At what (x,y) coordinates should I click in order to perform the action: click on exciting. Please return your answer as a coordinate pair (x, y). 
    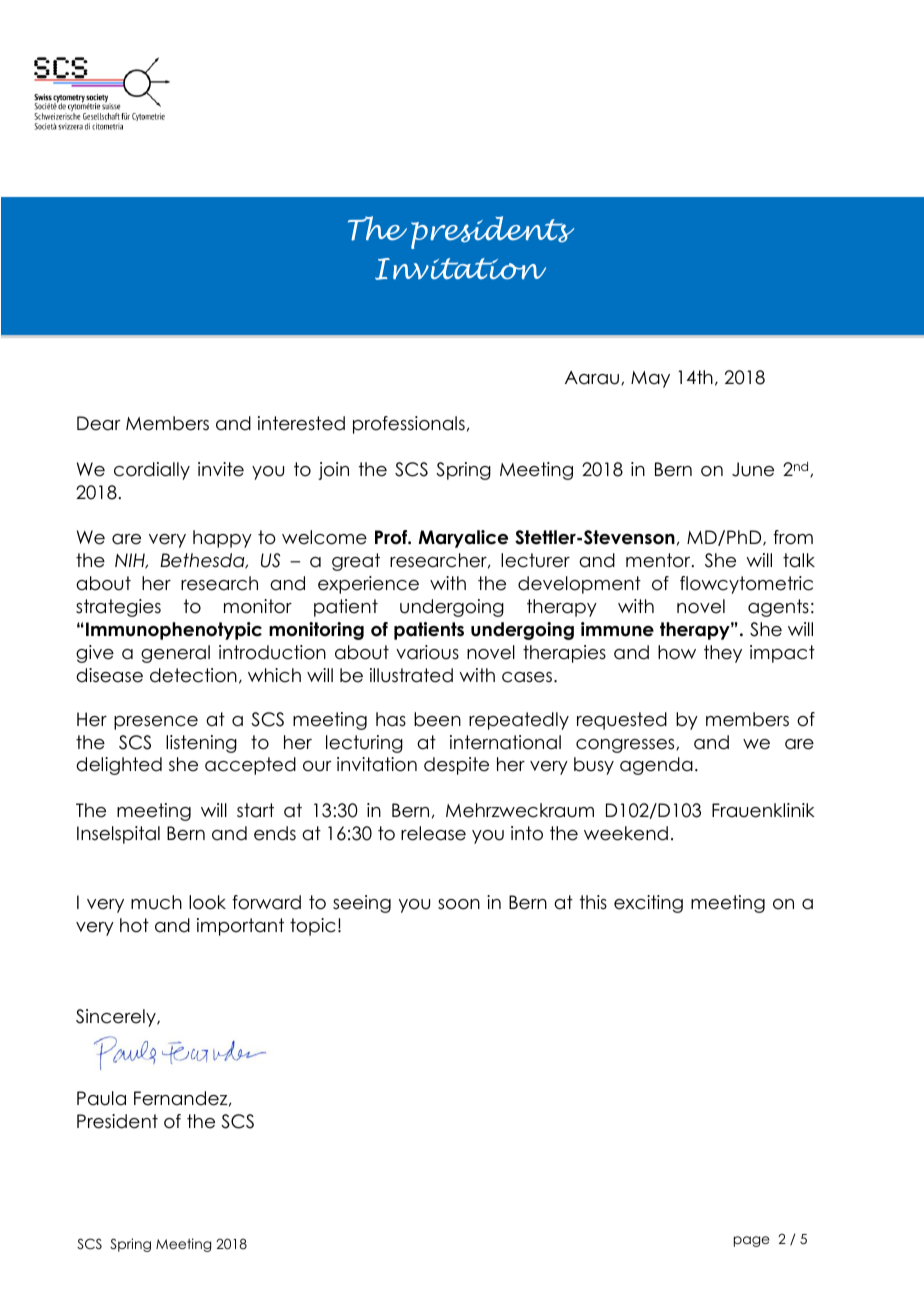
    Looking at the image, I should click on (648, 904).
